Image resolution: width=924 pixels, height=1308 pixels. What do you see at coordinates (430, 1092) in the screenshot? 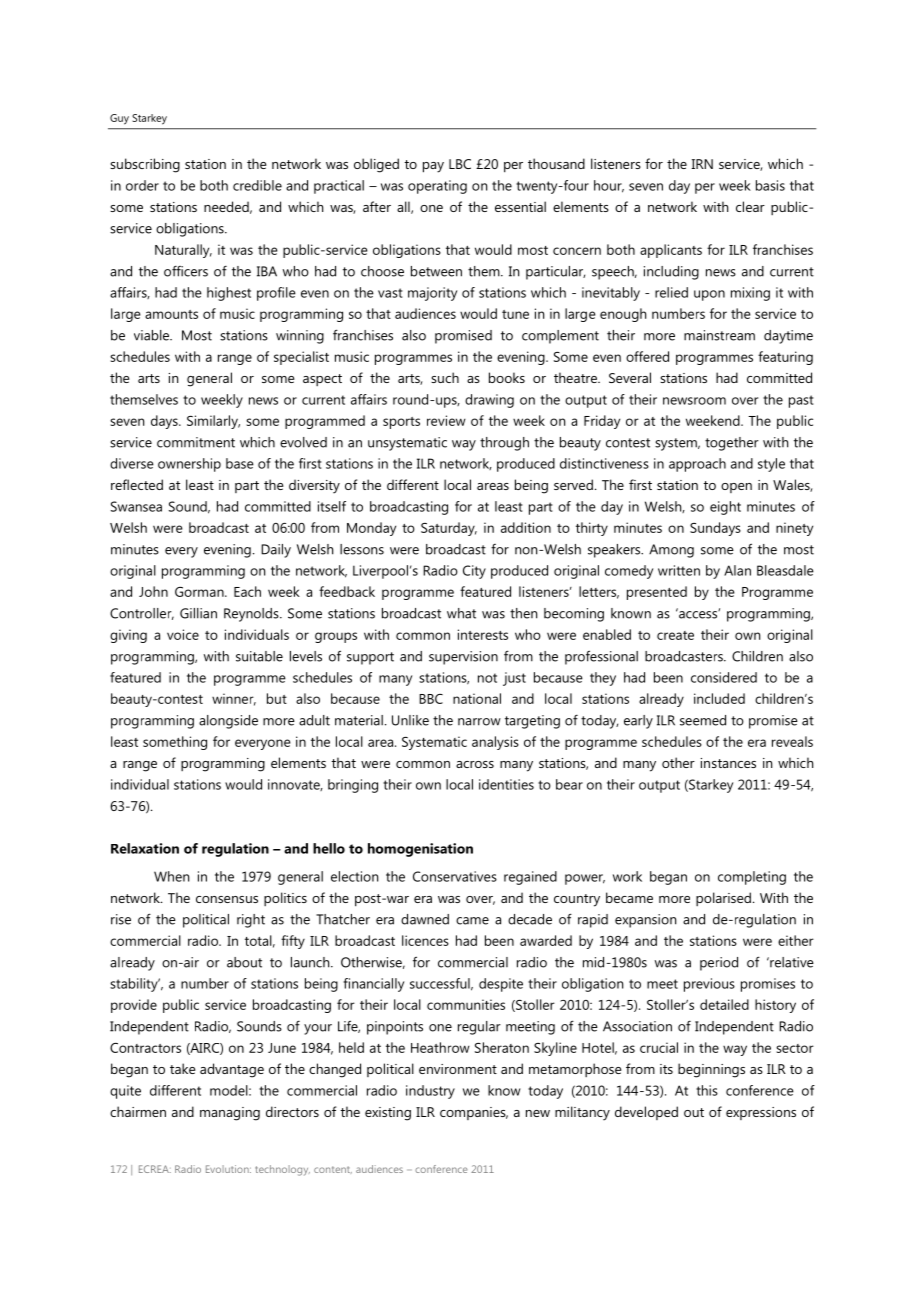
I see `industry` at bounding box center [430, 1092].
